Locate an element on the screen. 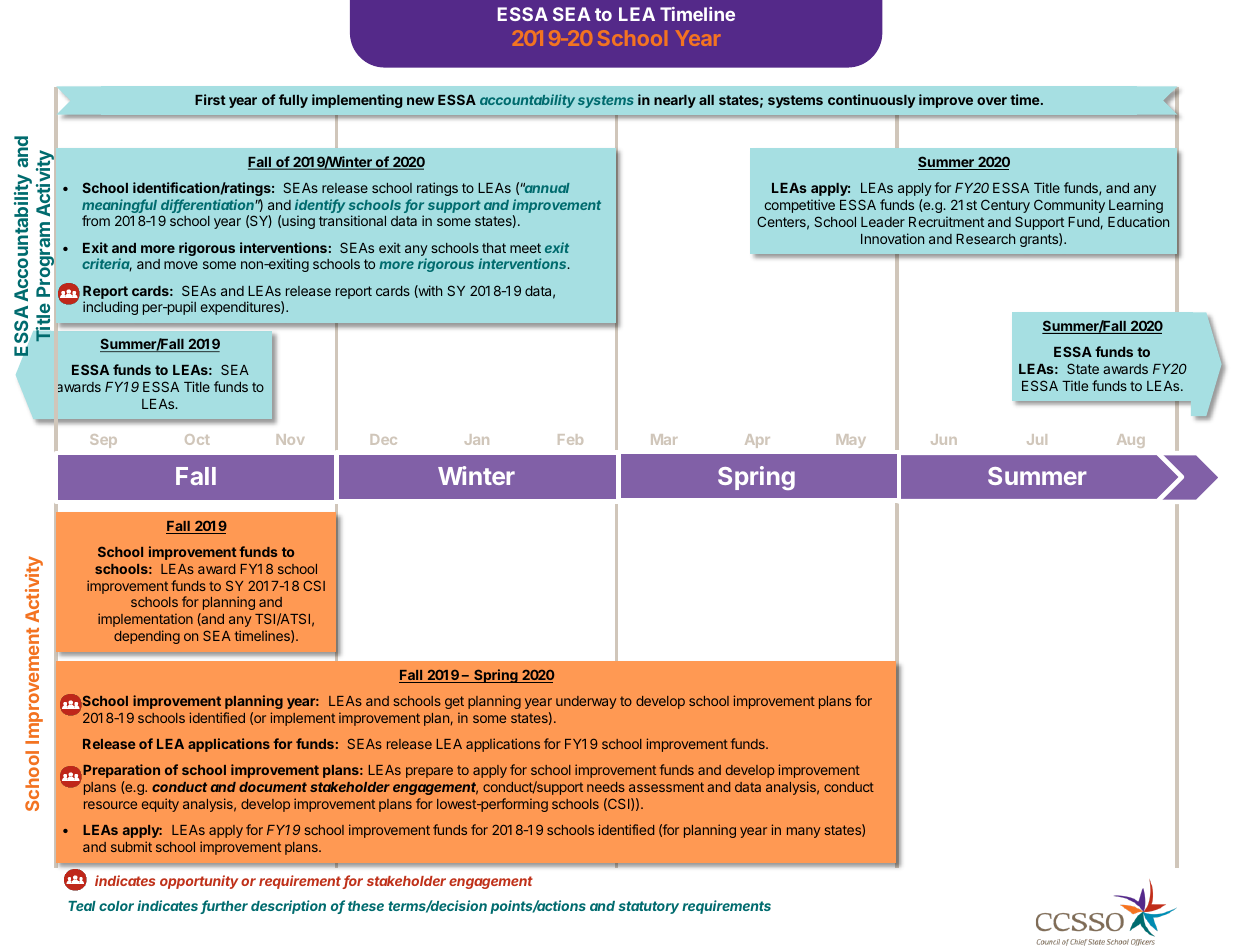  including is located at coordinates (110, 308).
